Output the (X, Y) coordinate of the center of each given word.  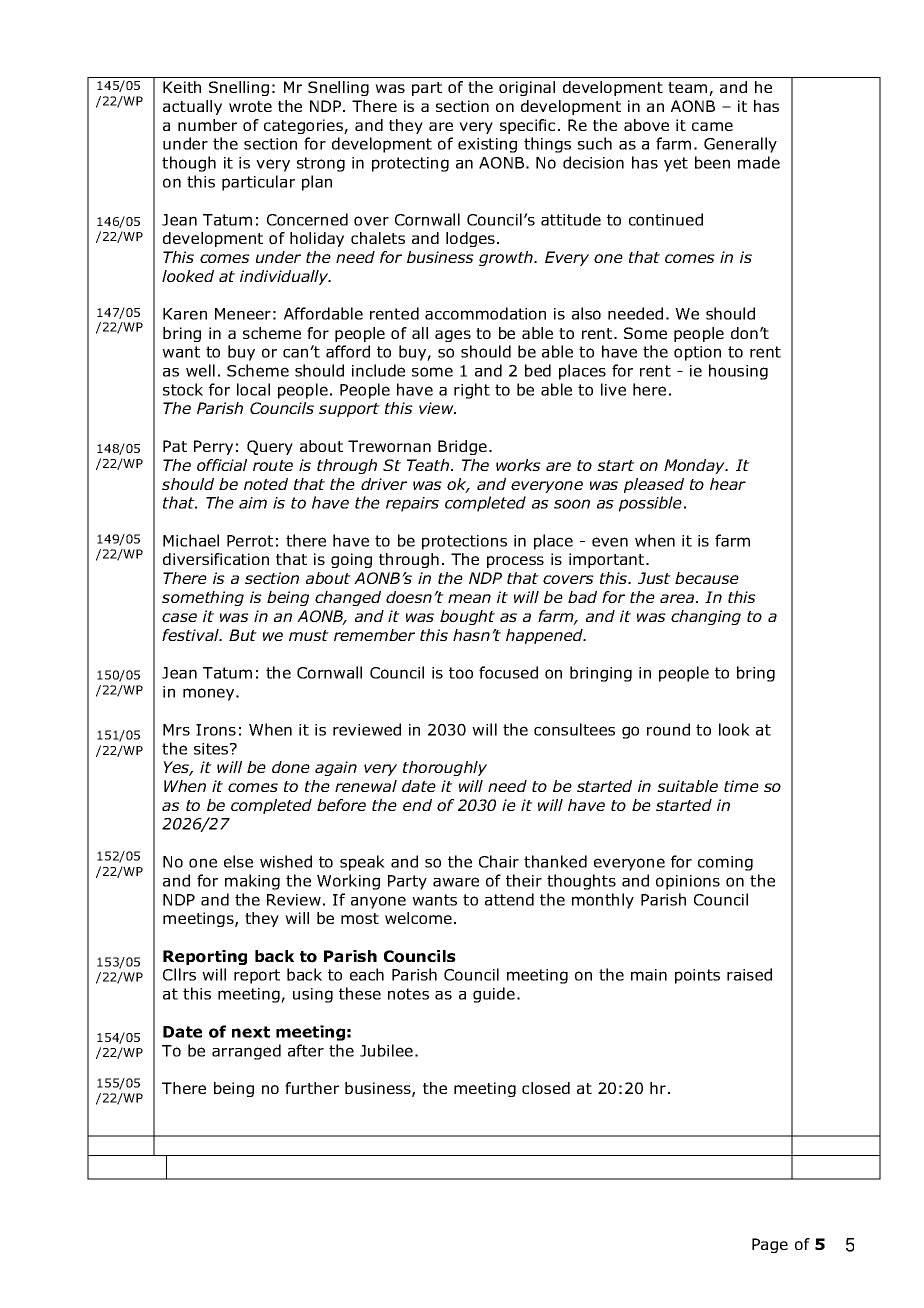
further (312, 1088)
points (697, 976)
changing (706, 617)
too (461, 673)
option (697, 353)
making (252, 882)
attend (509, 899)
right (472, 391)
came (712, 126)
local (253, 389)
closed (546, 1088)
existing (487, 145)
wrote (250, 106)
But (243, 635)
